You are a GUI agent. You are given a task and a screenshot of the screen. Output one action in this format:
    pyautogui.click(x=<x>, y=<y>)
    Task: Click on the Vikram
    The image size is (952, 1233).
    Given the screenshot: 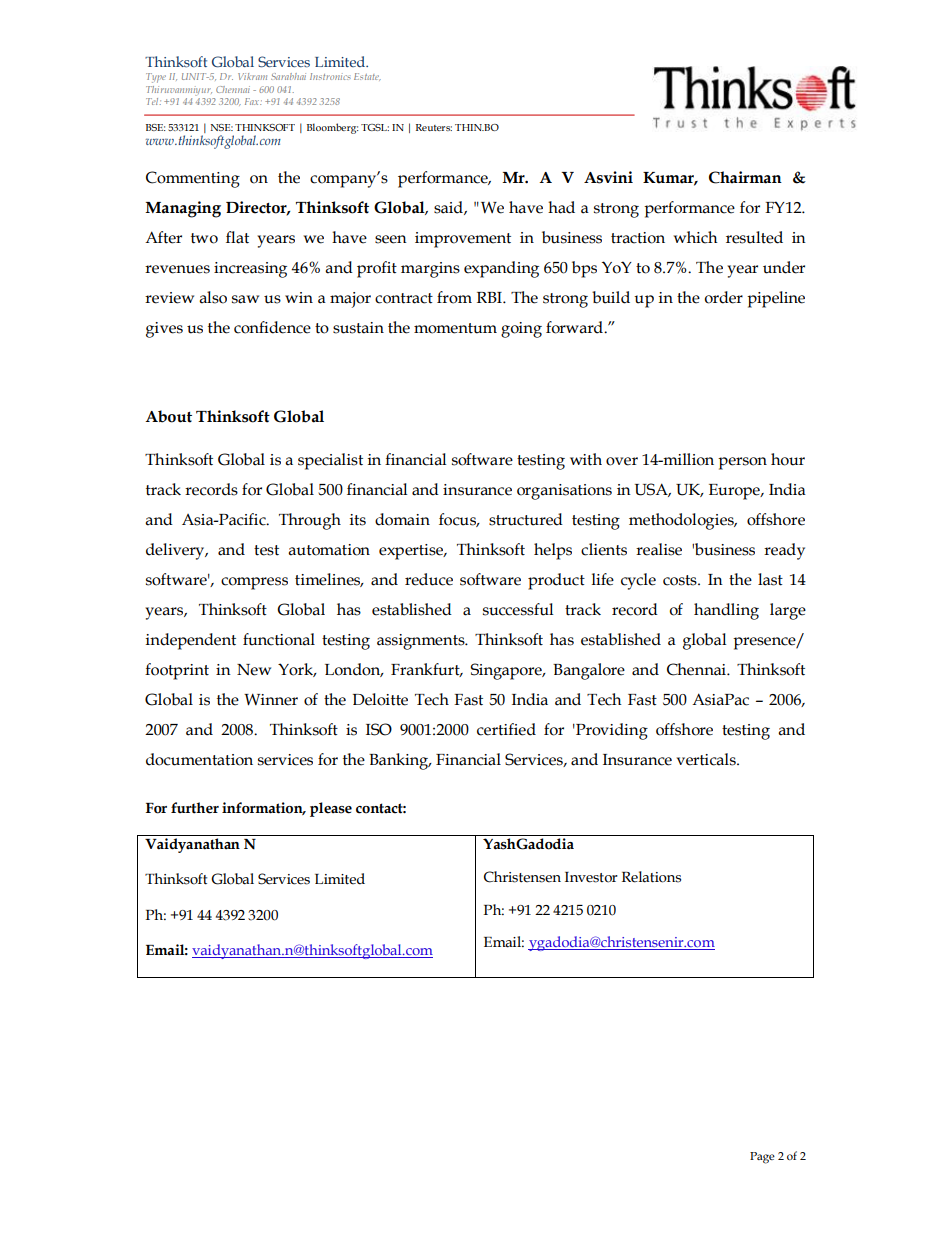 What is the action you would take?
    pyautogui.click(x=252, y=76)
